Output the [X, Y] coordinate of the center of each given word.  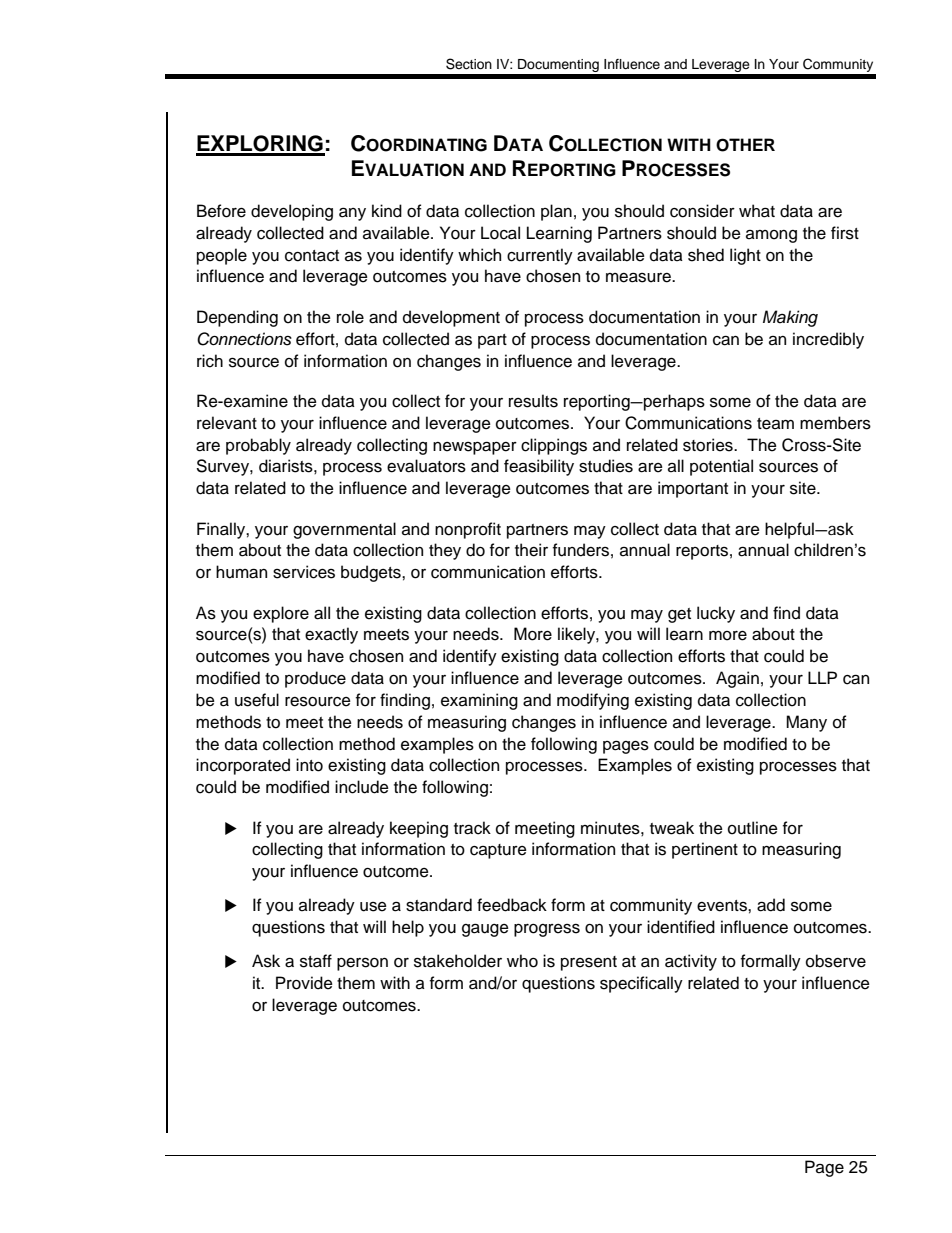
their [531, 550]
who [522, 961]
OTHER [745, 145]
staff [316, 961]
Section [469, 64]
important [693, 489]
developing [292, 212]
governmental [344, 530]
